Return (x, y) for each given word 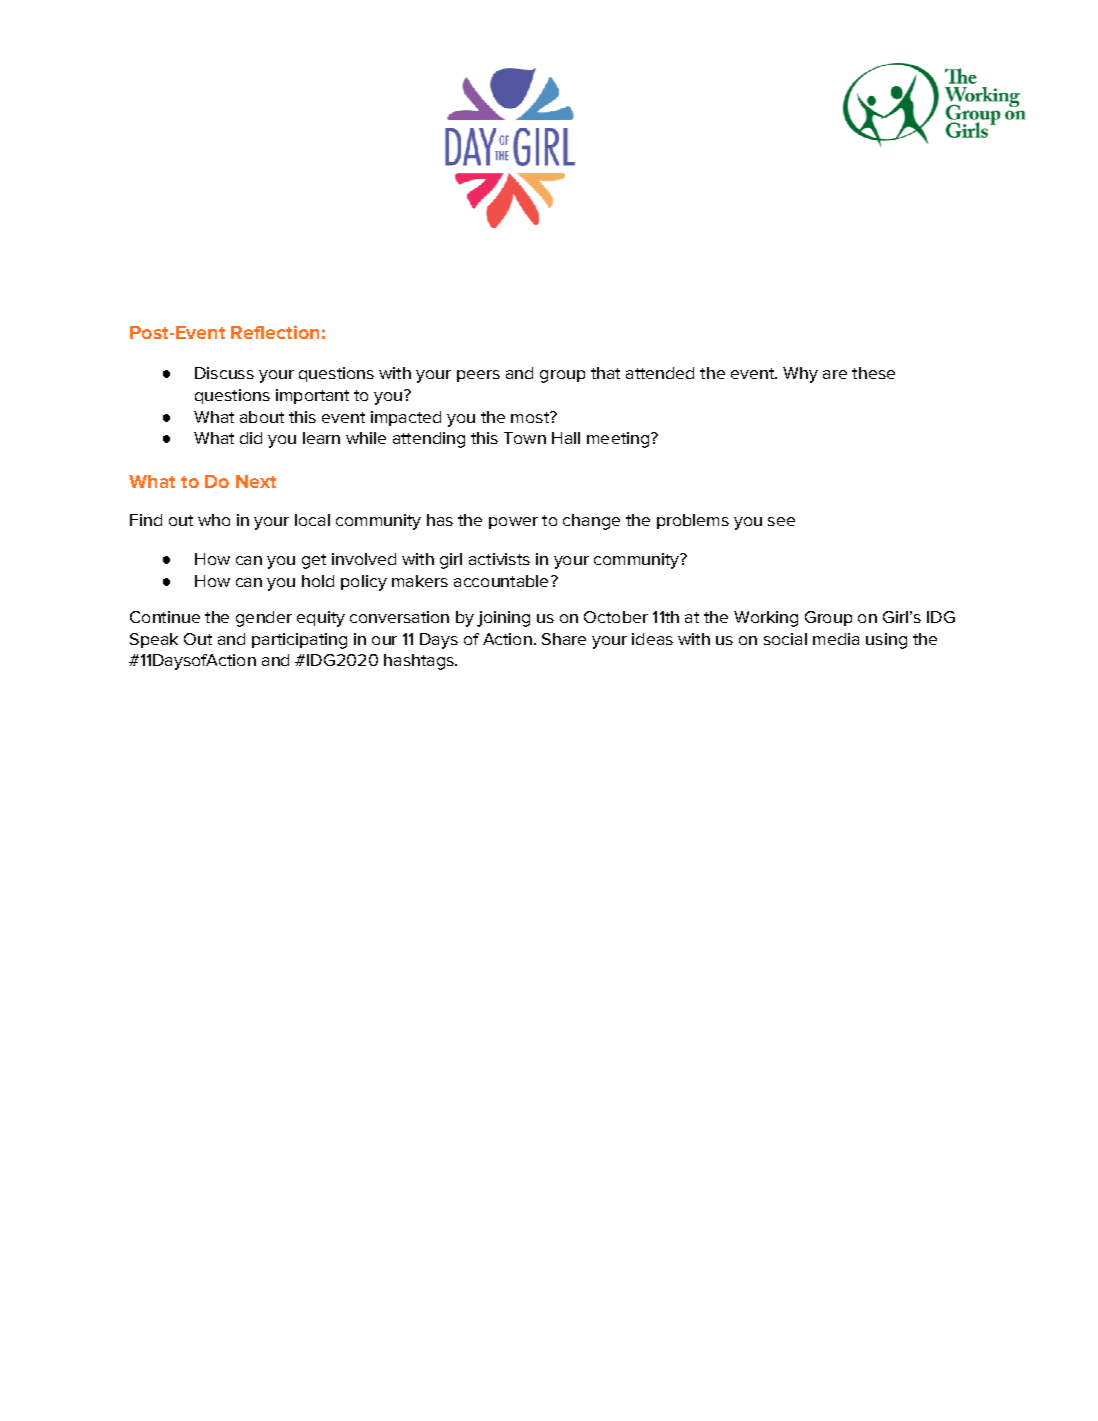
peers (478, 376)
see (781, 521)
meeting (618, 440)
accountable (501, 581)
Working (766, 619)
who (214, 520)
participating (299, 641)
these (873, 373)
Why (800, 375)
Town (525, 438)
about (262, 417)
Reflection (275, 332)
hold (318, 581)
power (513, 523)
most (531, 417)
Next (256, 481)
